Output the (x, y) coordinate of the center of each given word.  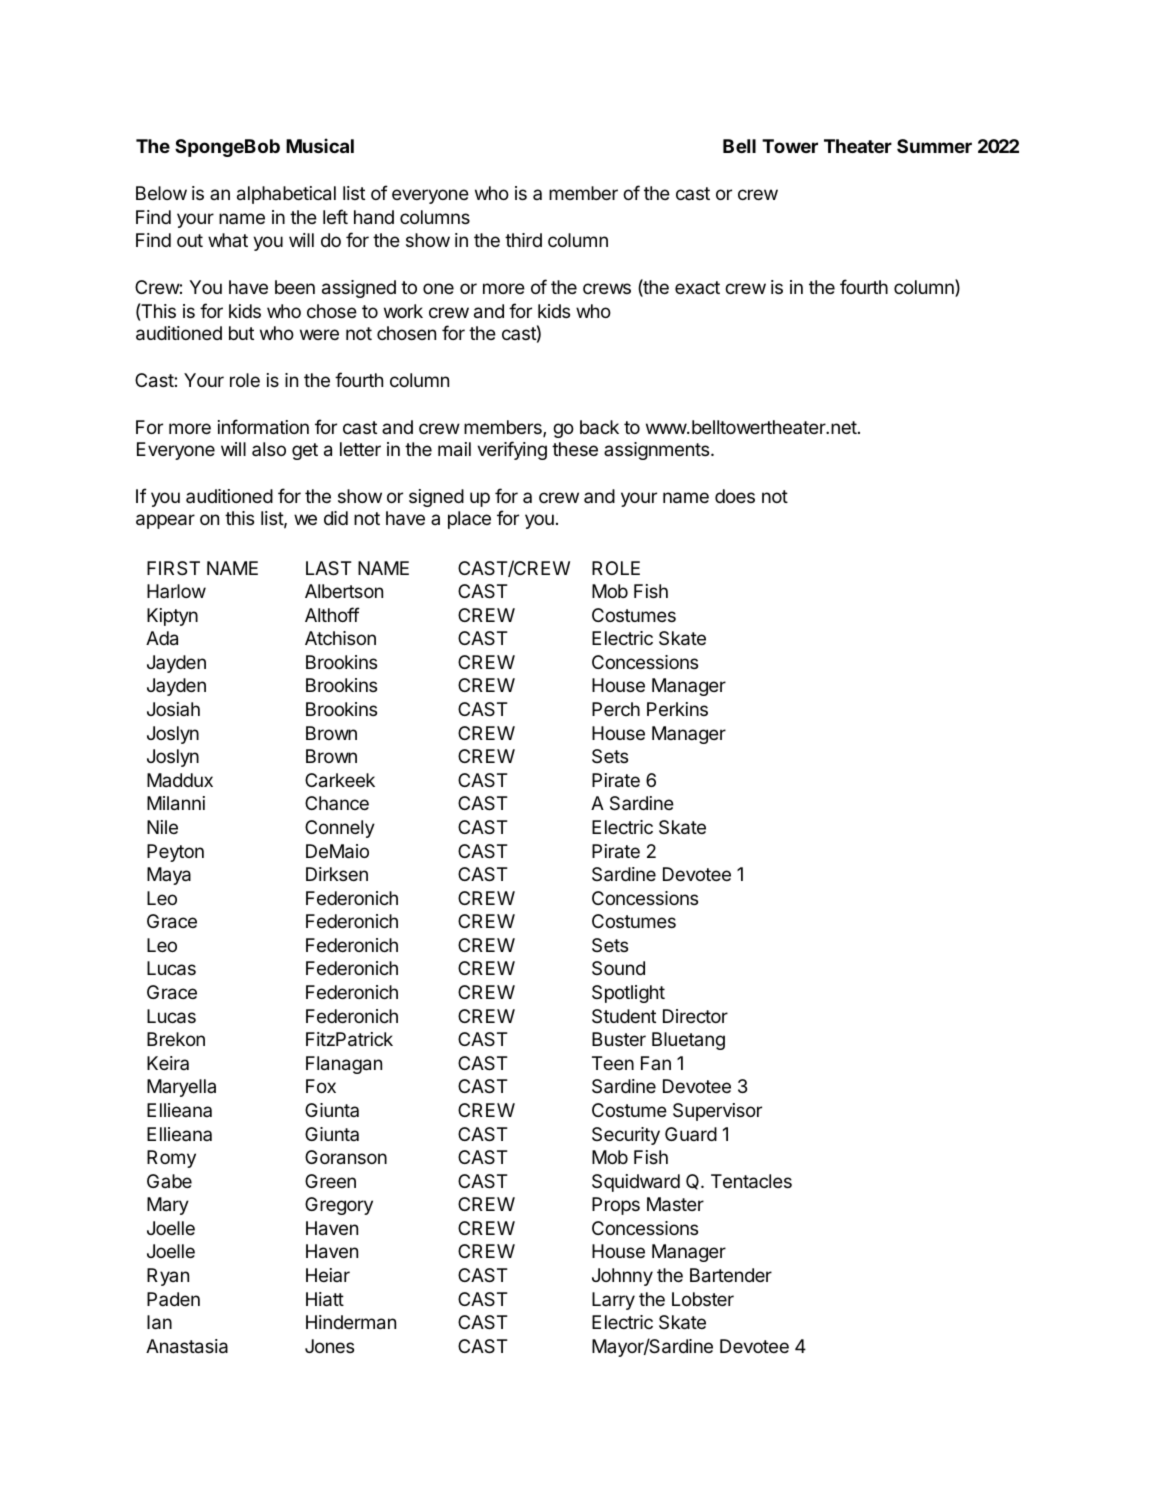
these (575, 449)
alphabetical (286, 195)
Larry (613, 1301)
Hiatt (325, 1299)
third (523, 240)
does (735, 496)
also (269, 449)
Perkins (677, 709)
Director (695, 1016)
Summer (934, 146)
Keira (168, 1063)
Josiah (173, 709)
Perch (616, 709)
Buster (619, 1039)
